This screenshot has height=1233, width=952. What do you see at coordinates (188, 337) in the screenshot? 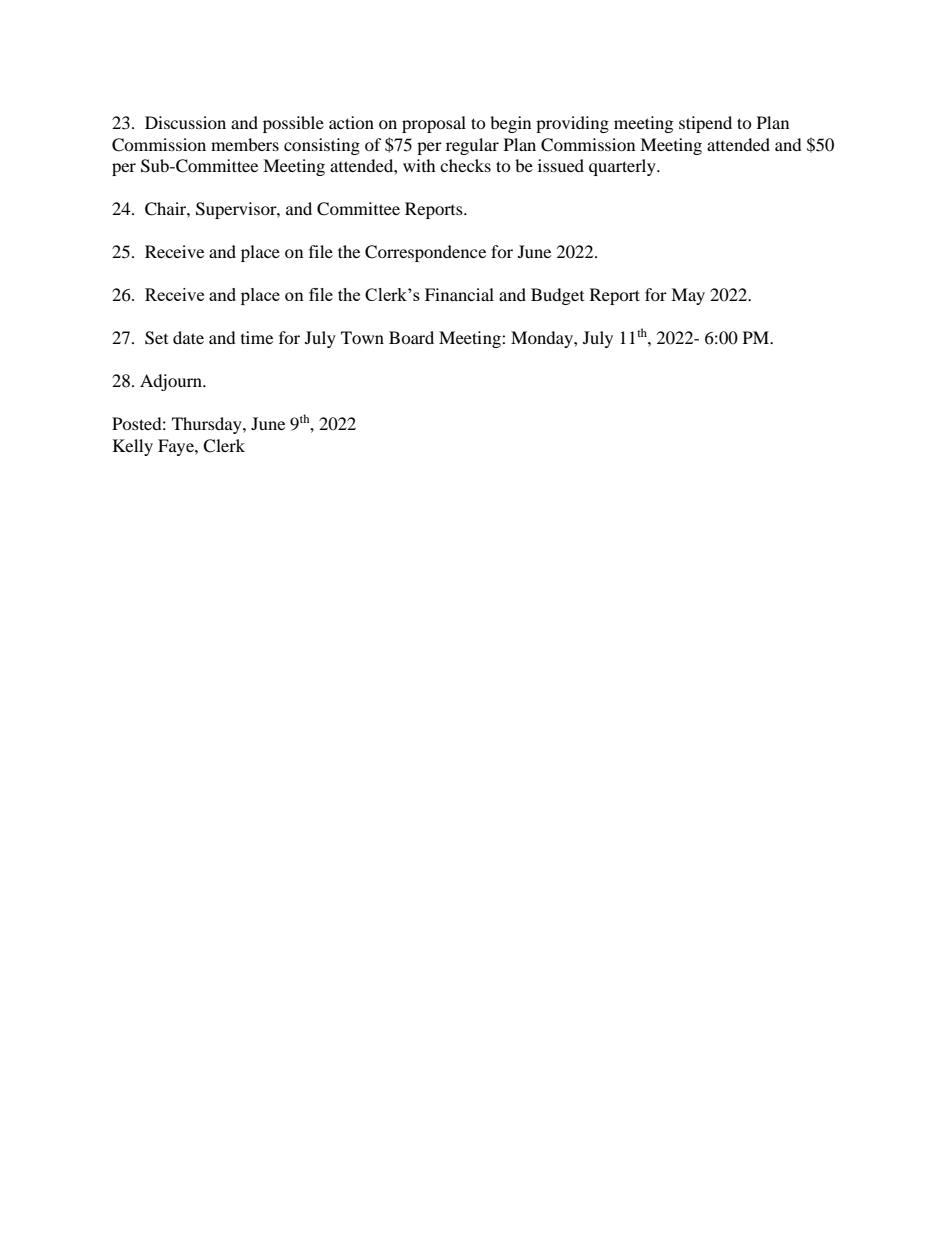
I see `date` at bounding box center [188, 337].
